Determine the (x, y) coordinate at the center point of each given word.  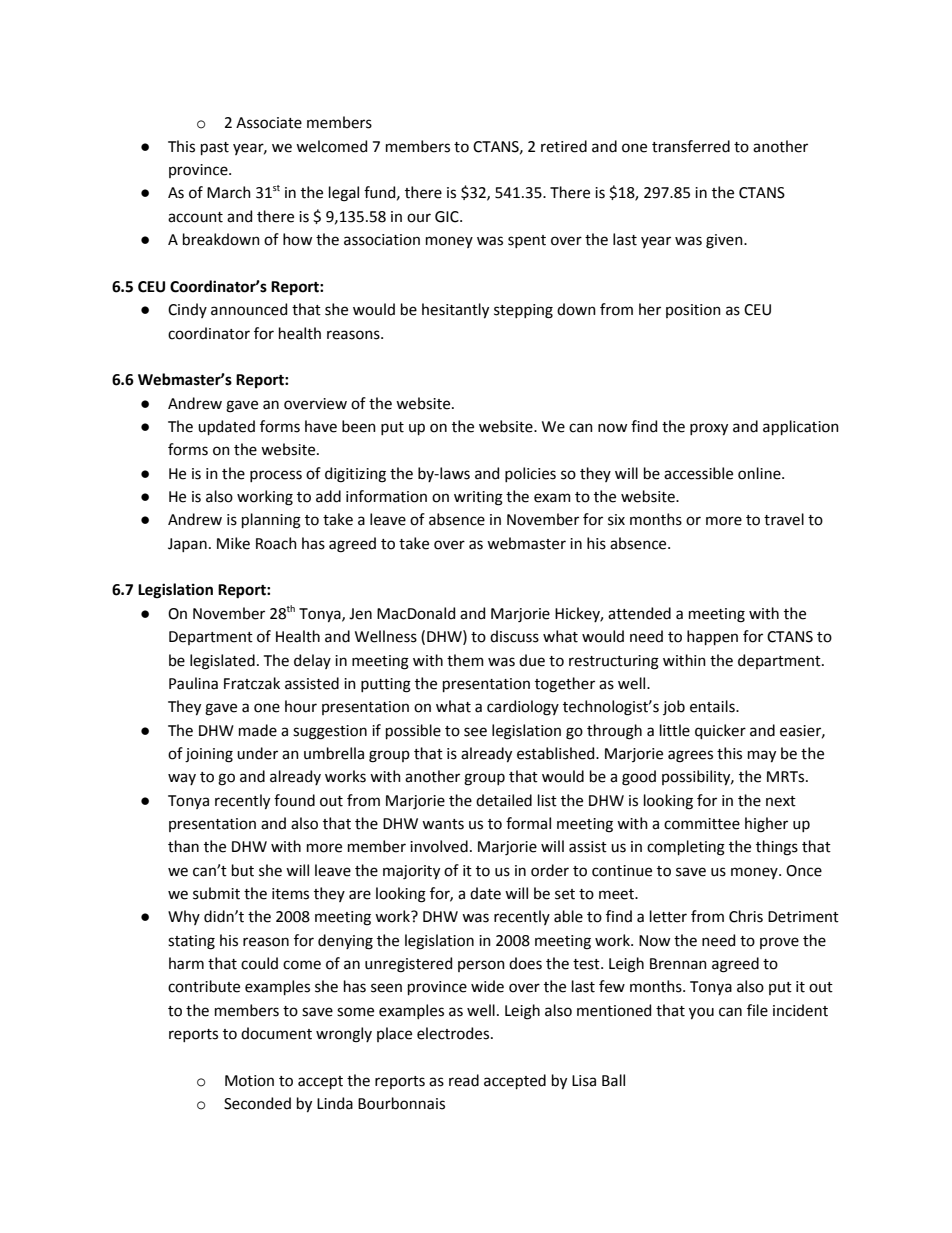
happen (712, 637)
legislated (222, 662)
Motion (249, 1081)
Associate (269, 123)
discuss (514, 636)
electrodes (454, 1033)
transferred (691, 146)
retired (564, 146)
